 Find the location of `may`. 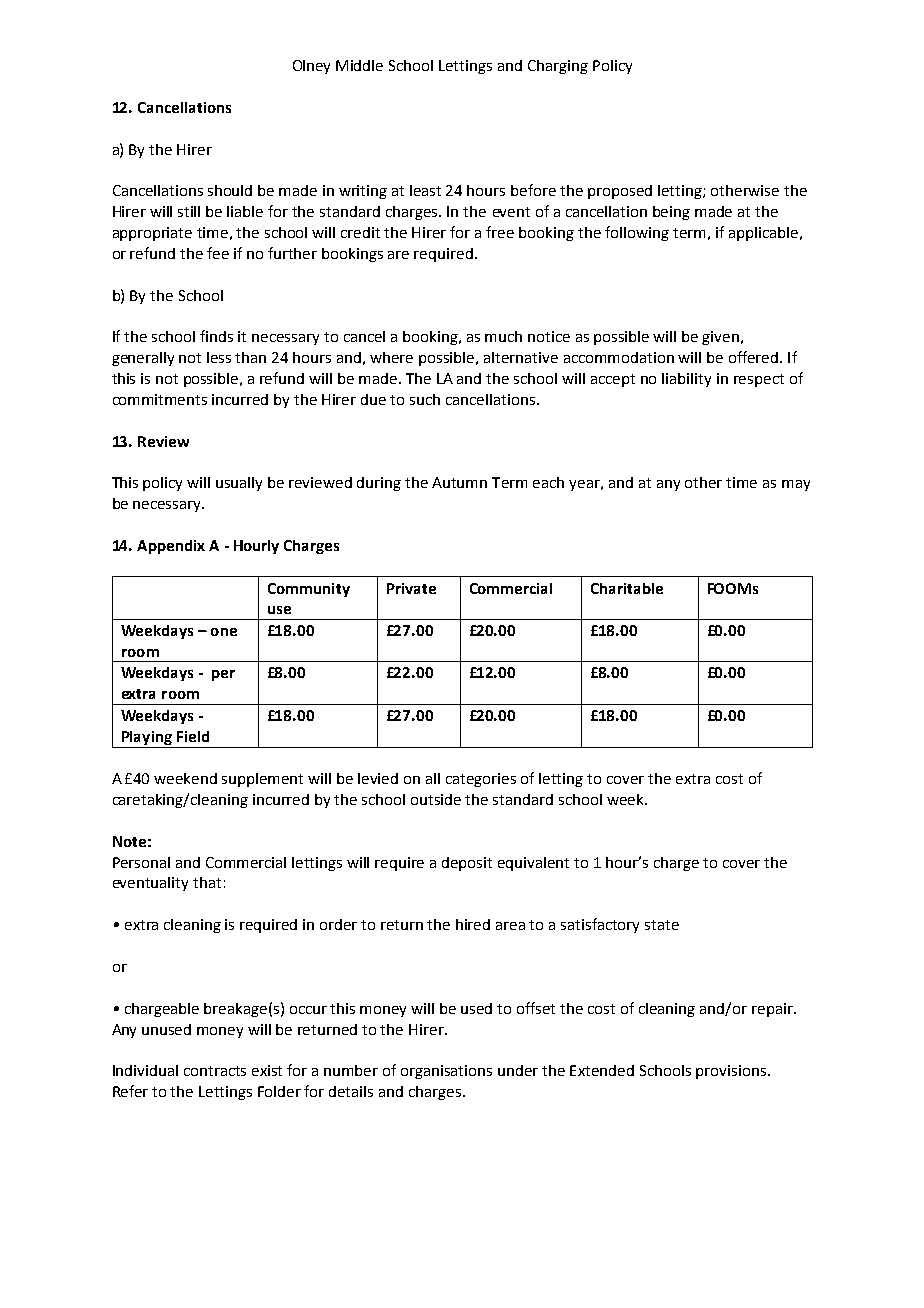

may is located at coordinates (796, 485).
